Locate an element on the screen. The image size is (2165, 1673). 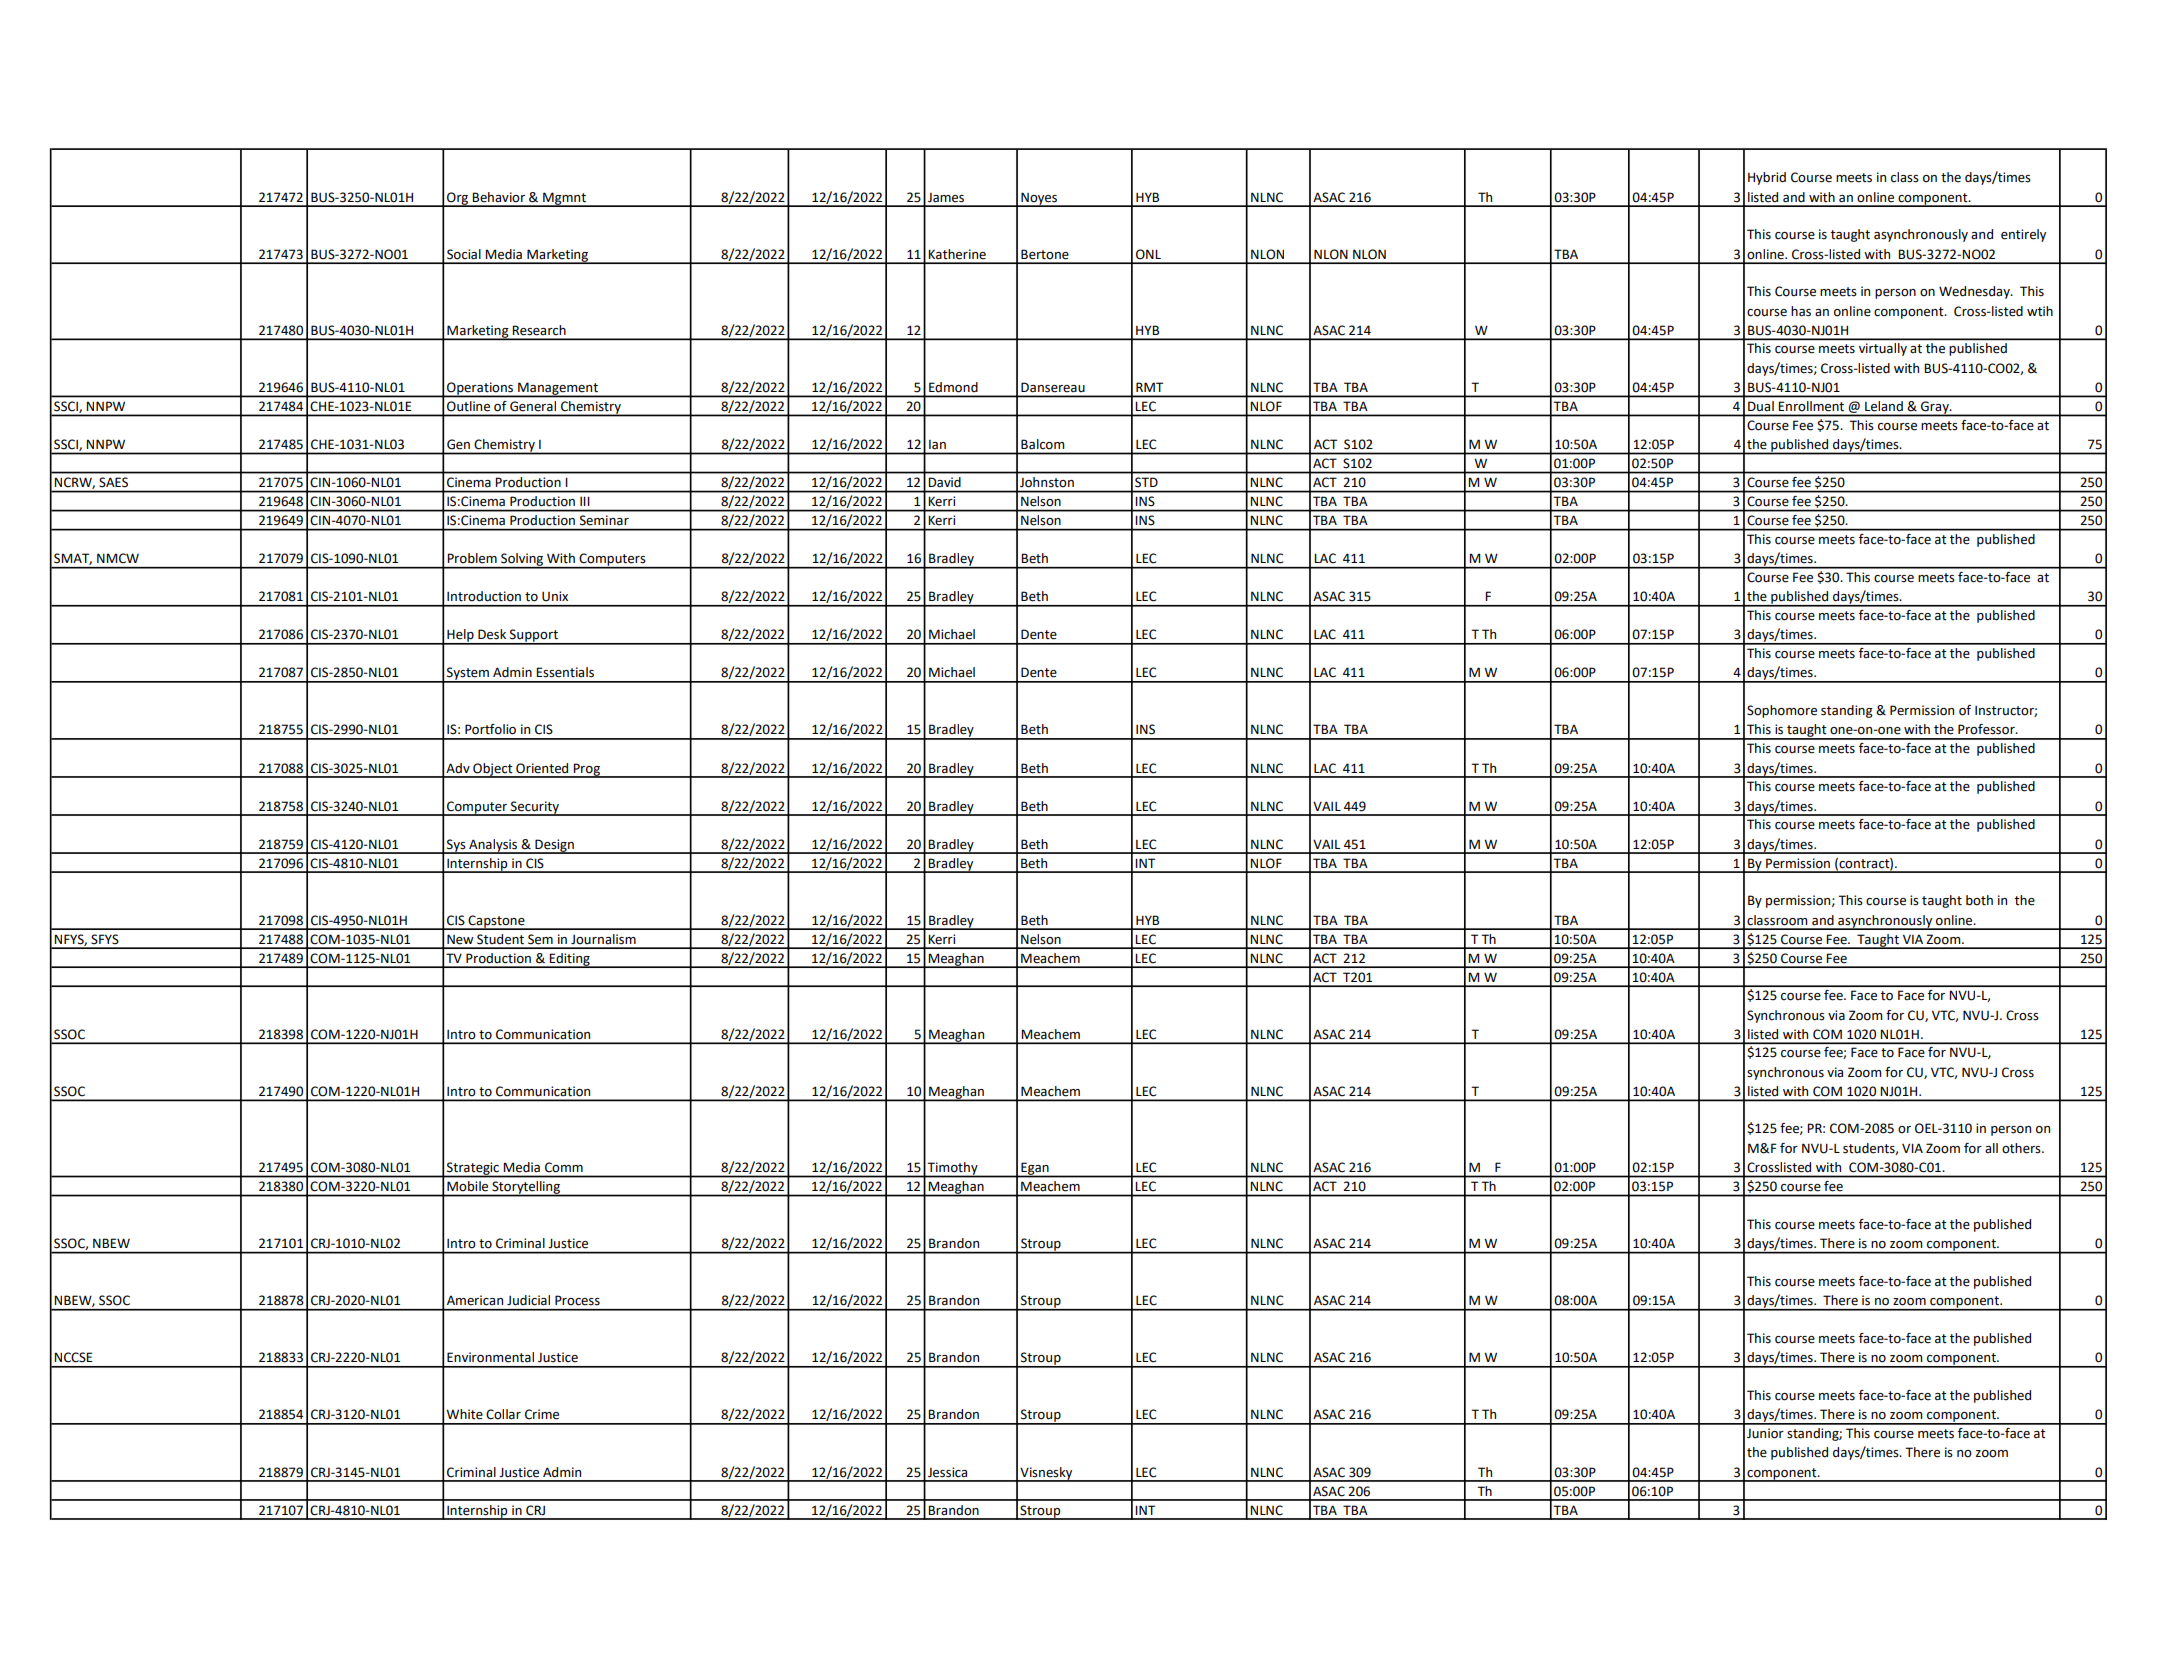
Strategic is located at coordinates (473, 1169).
